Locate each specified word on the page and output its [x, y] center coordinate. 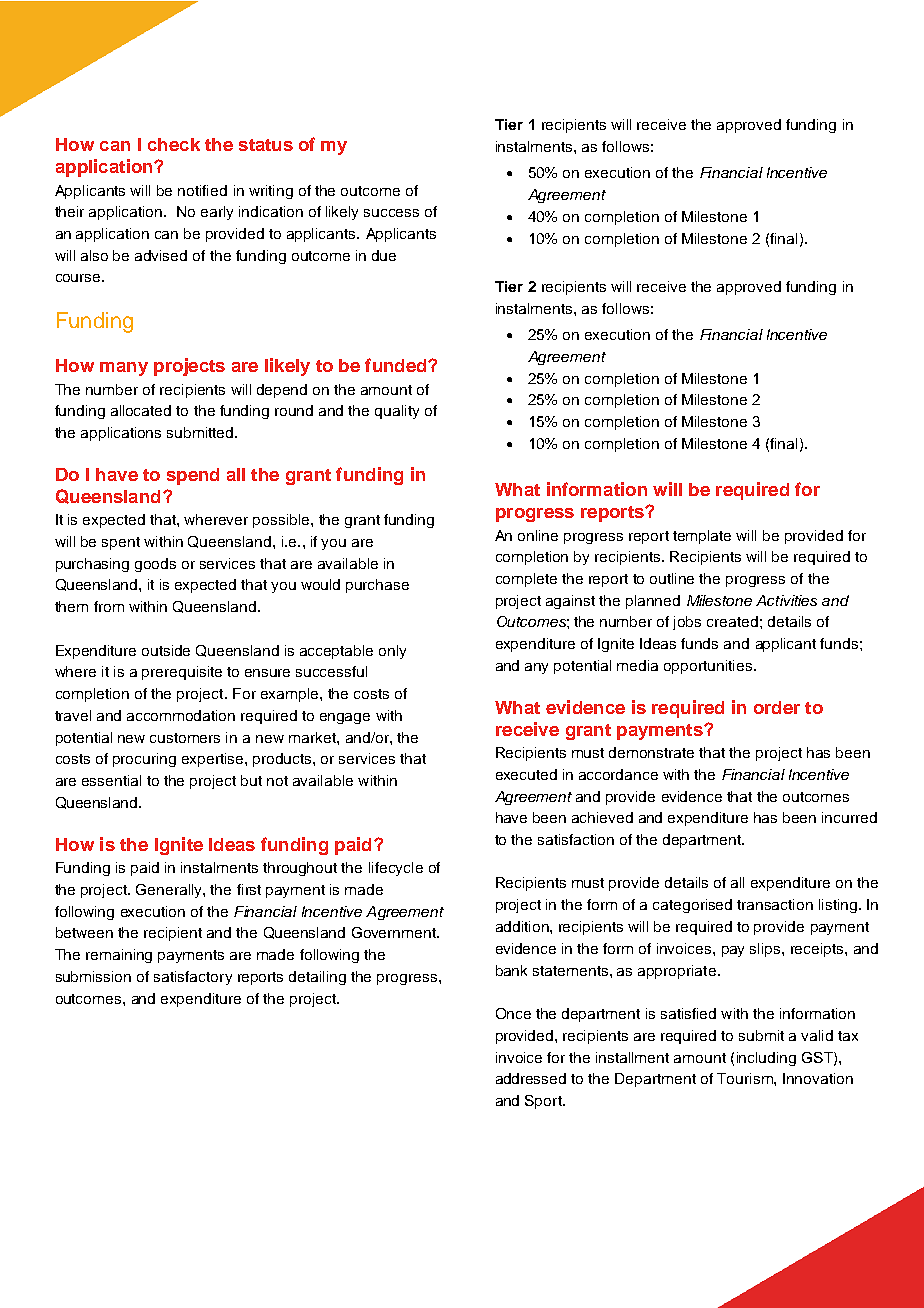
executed [526, 774]
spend [193, 476]
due [384, 255]
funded [397, 365]
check [174, 144]
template [702, 537]
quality [397, 412]
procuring [144, 760]
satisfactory [193, 978]
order [777, 707]
